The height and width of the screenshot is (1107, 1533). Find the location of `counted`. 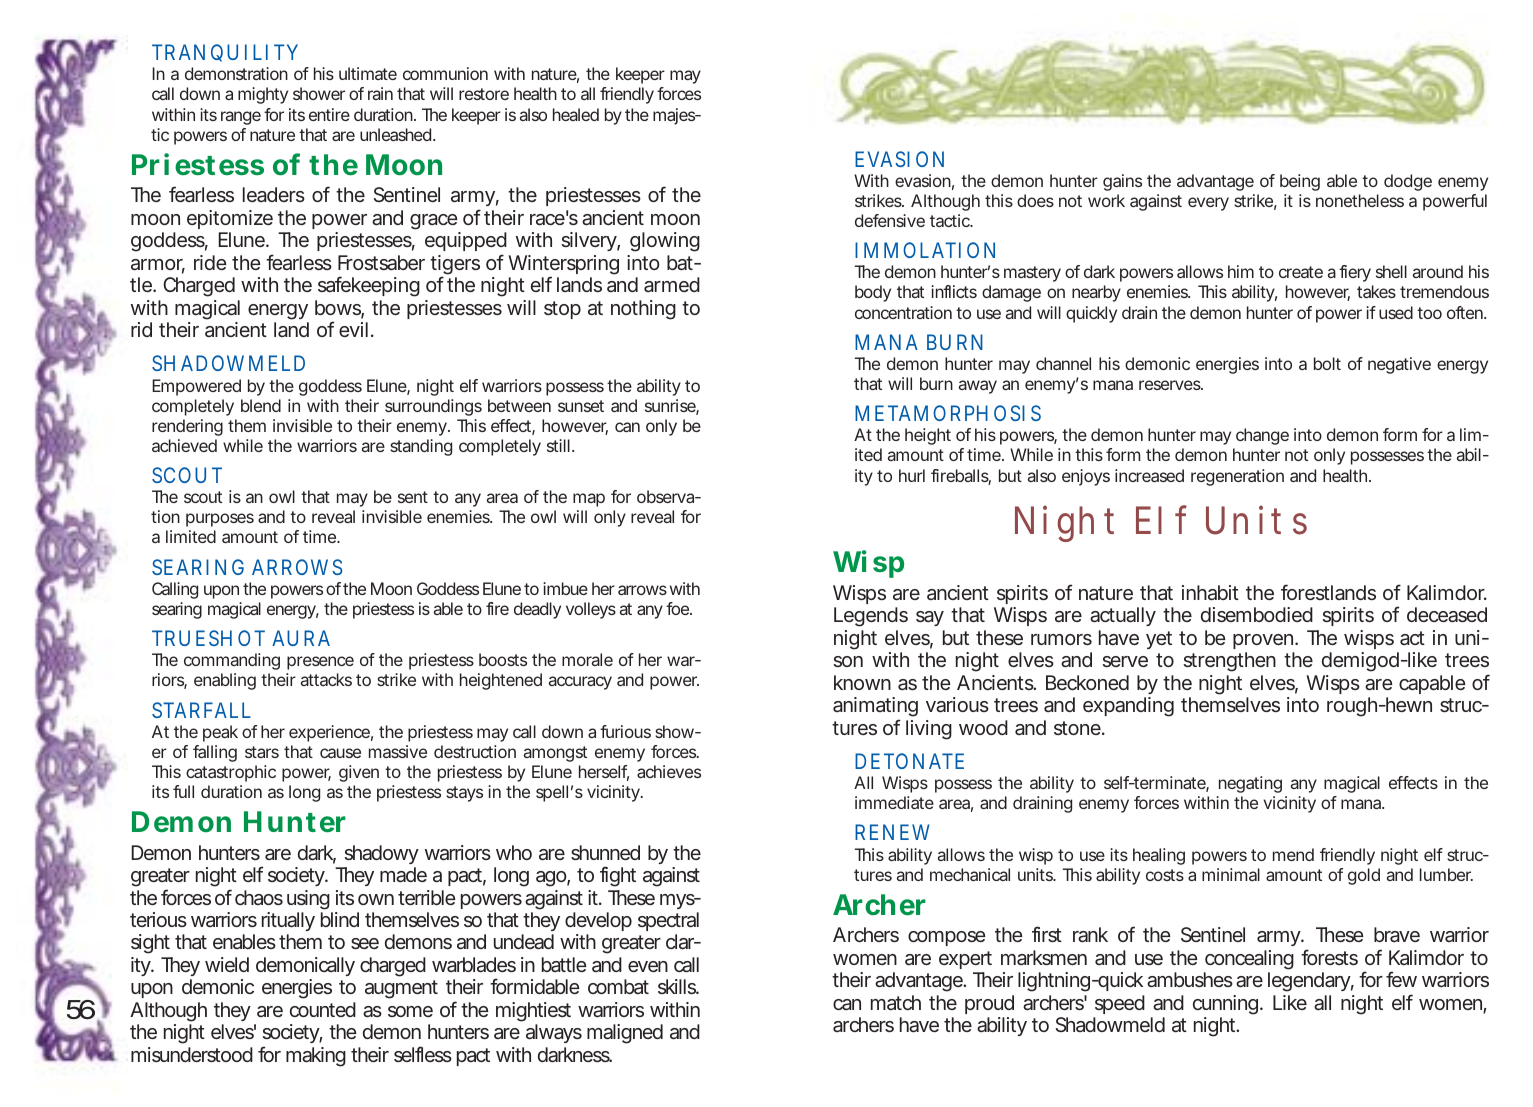

counted is located at coordinates (323, 1009).
